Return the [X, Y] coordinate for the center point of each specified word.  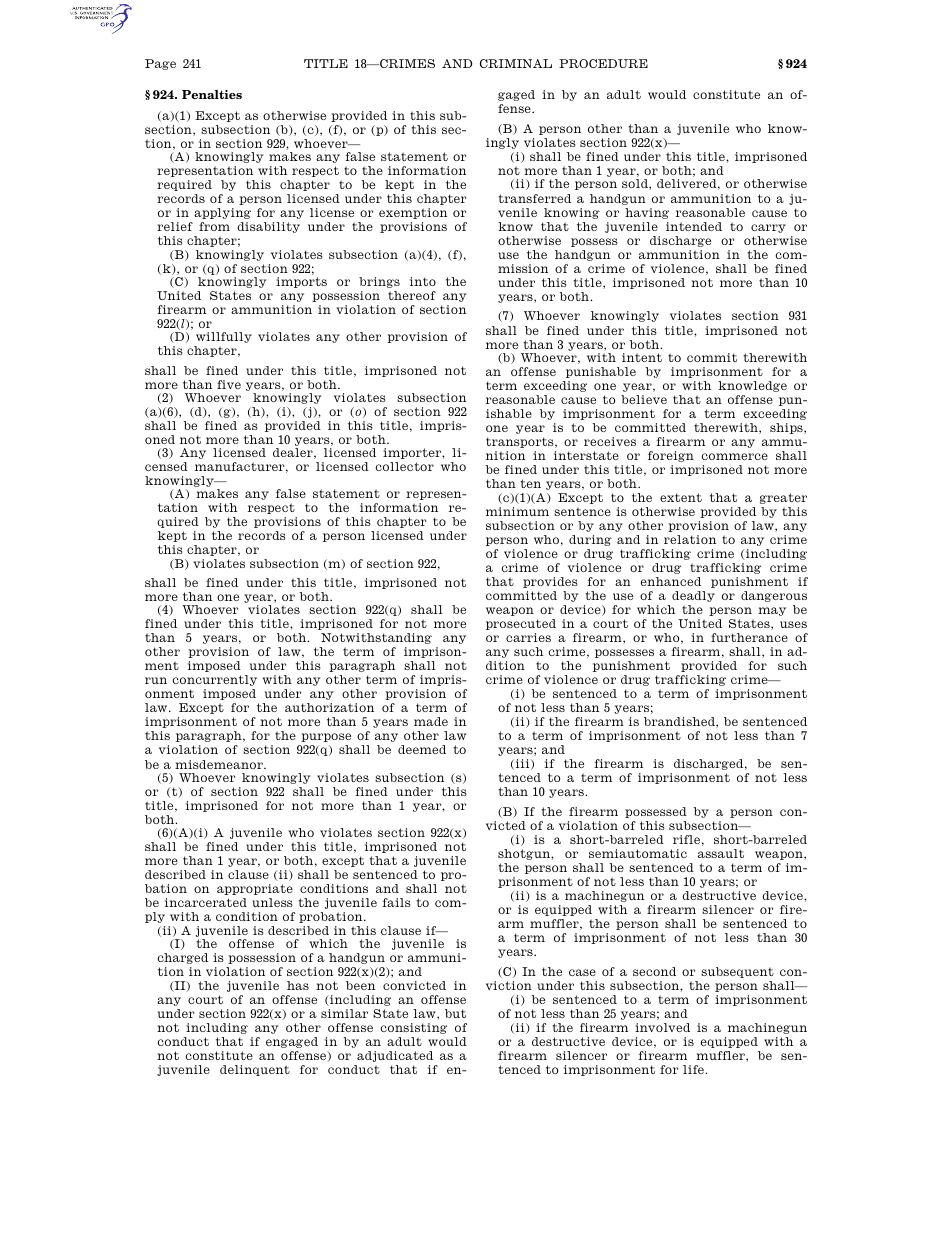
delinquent [255, 1070]
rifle [686, 839]
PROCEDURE [603, 63]
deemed [422, 749]
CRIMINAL [516, 63]
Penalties [212, 94]
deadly [693, 596]
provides [550, 582]
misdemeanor [220, 764]
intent [642, 357]
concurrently [215, 680]
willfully [224, 337]
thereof [412, 295]
